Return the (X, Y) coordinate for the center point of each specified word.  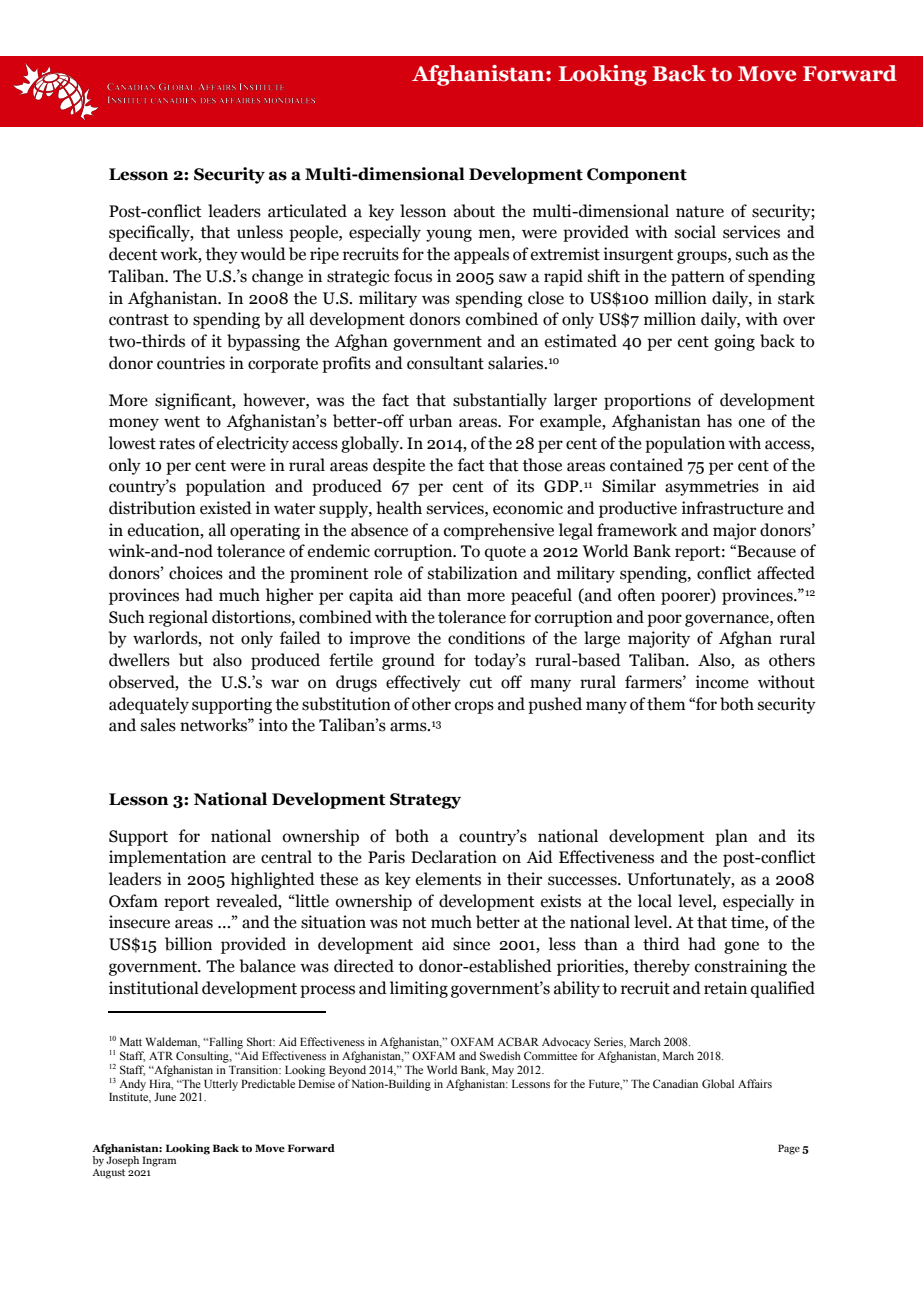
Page (789, 1149)
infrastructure (732, 508)
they (221, 255)
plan (731, 837)
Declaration (454, 857)
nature (700, 212)
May (503, 1071)
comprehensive (499, 531)
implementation (167, 858)
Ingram (159, 1161)
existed (226, 508)
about (474, 211)
